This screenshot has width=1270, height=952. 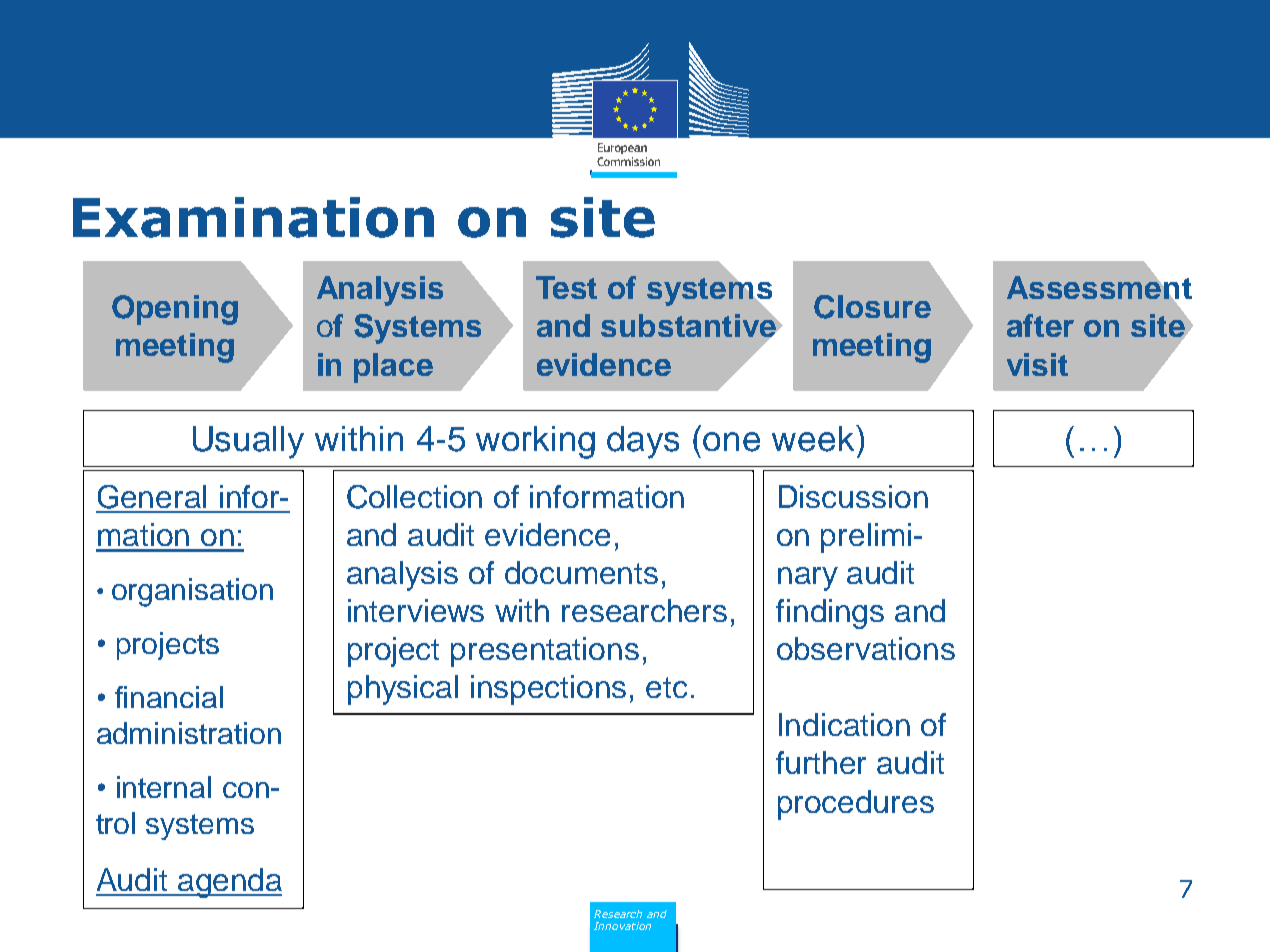 I want to click on presentations, so click(x=545, y=652).
